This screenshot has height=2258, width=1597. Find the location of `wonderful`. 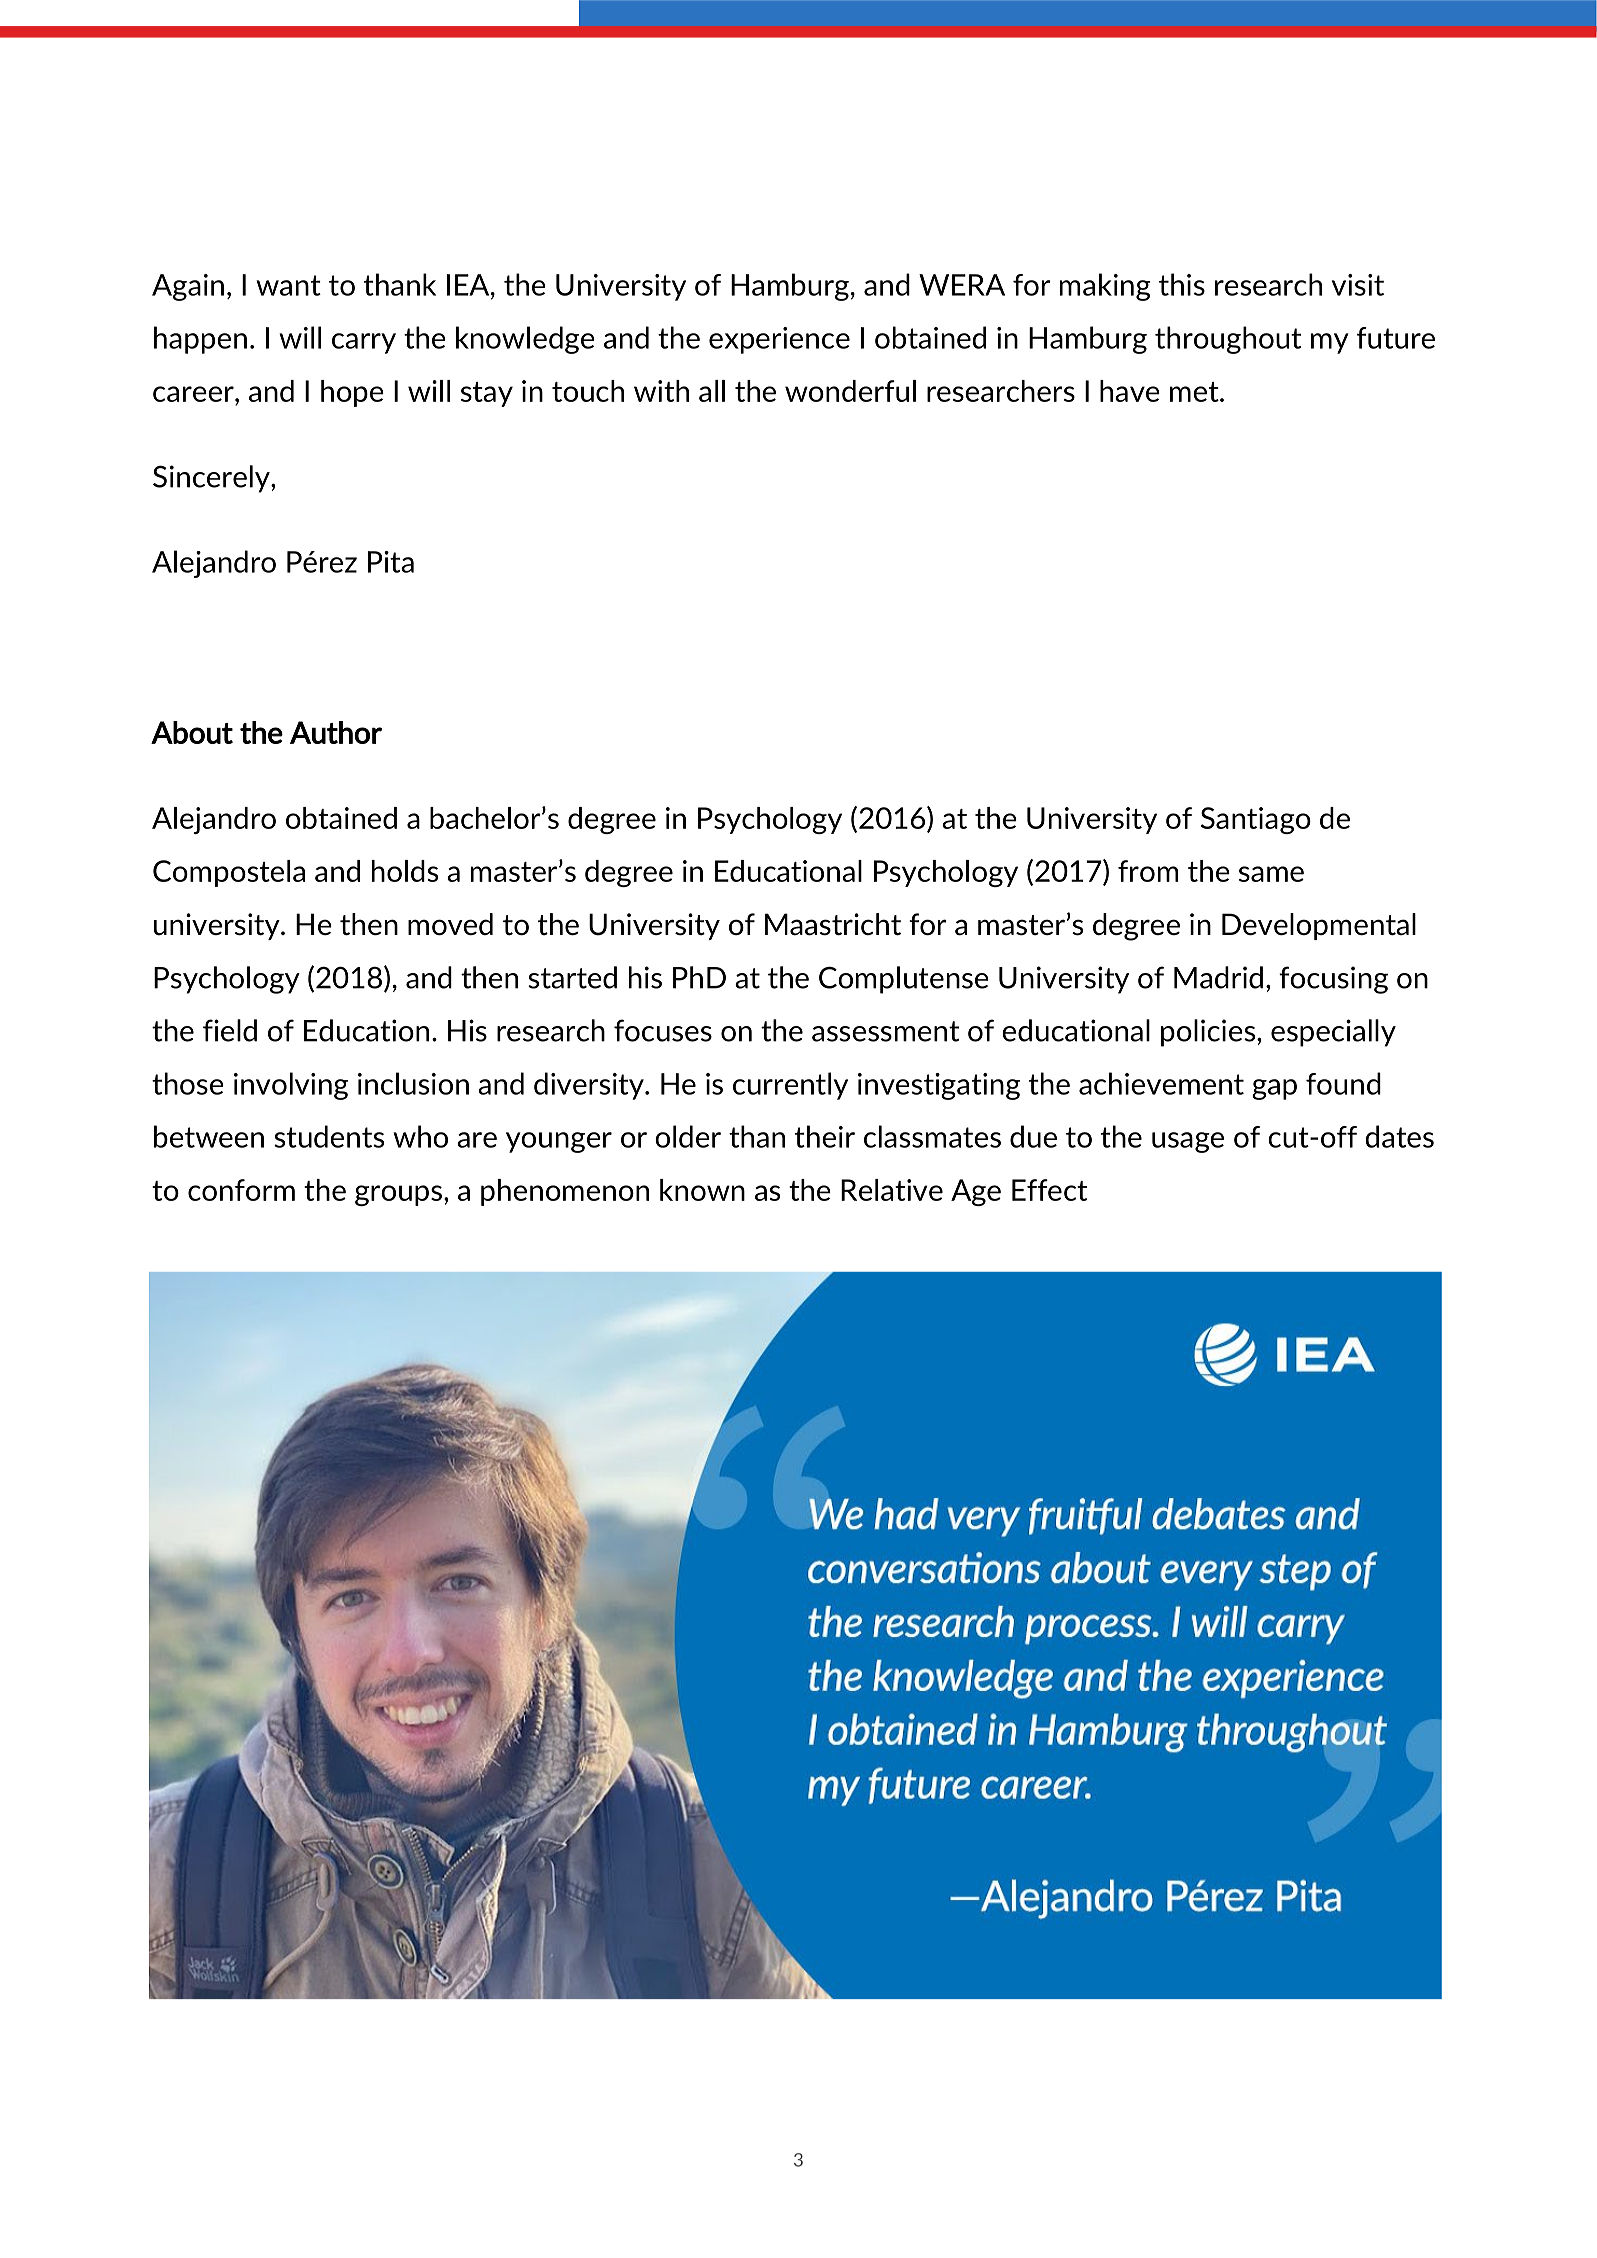

wonderful is located at coordinates (850, 391).
